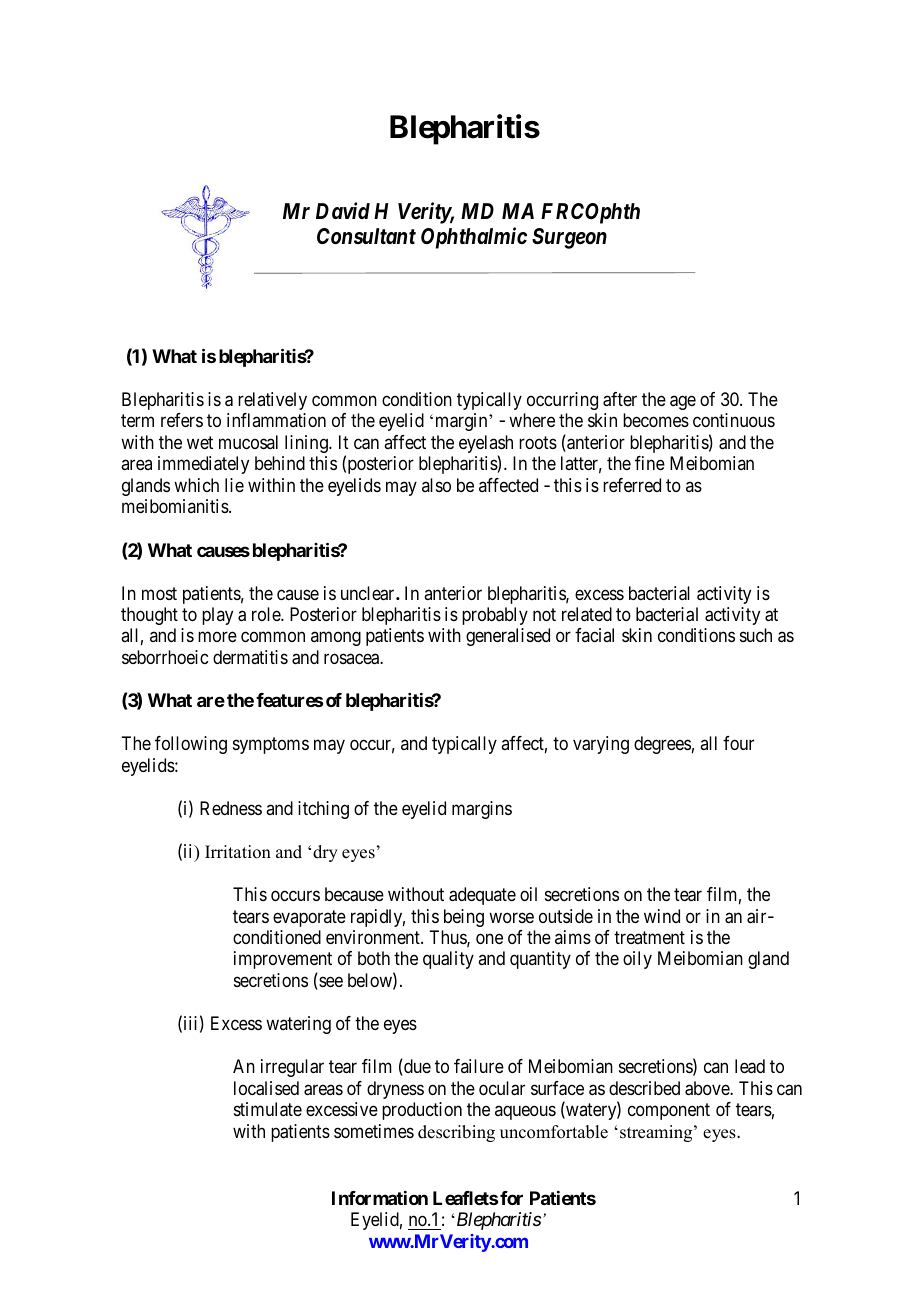 The image size is (924, 1307). I want to click on Ophthalmic, so click(474, 238).
